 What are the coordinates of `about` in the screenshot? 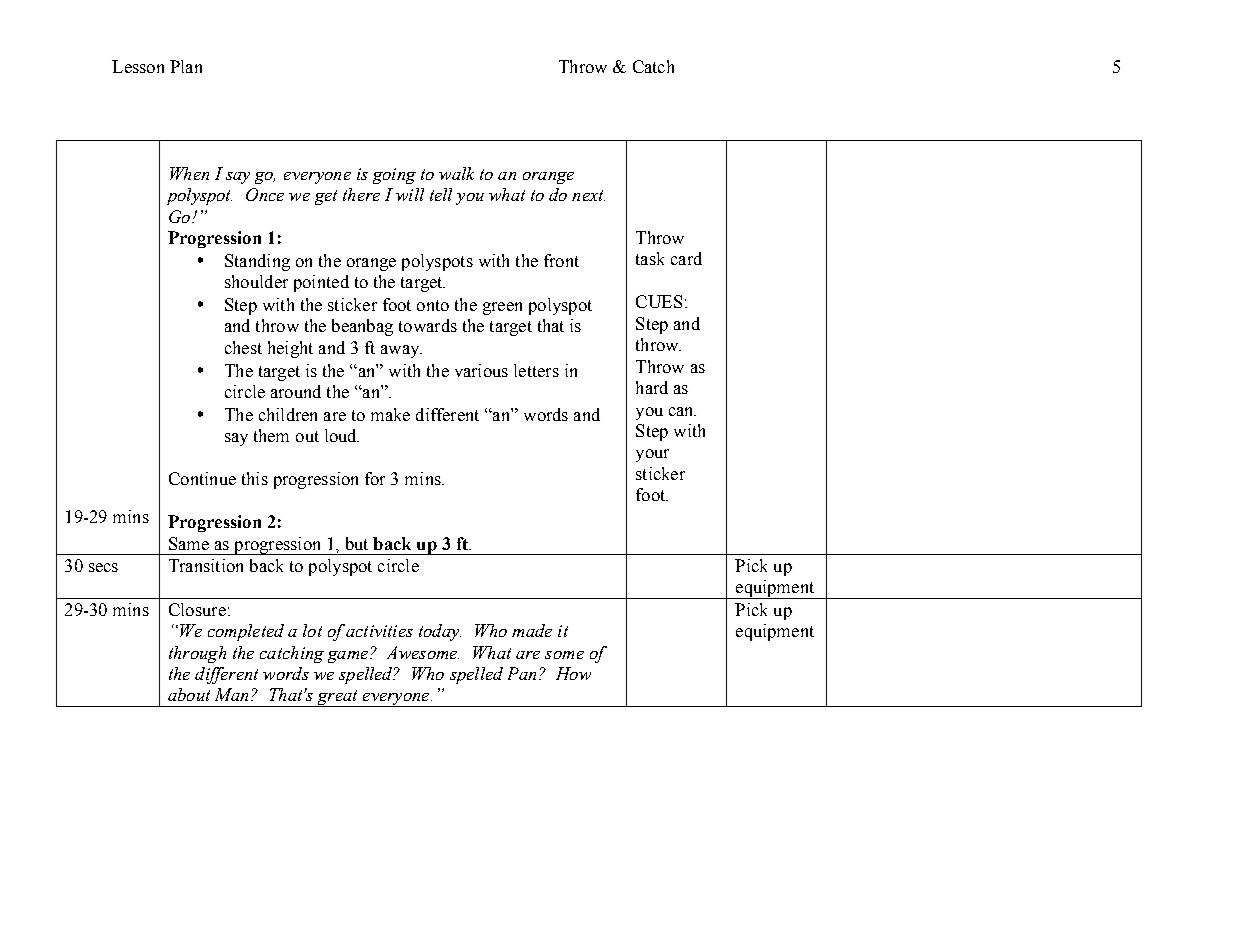 It's located at (189, 694).
